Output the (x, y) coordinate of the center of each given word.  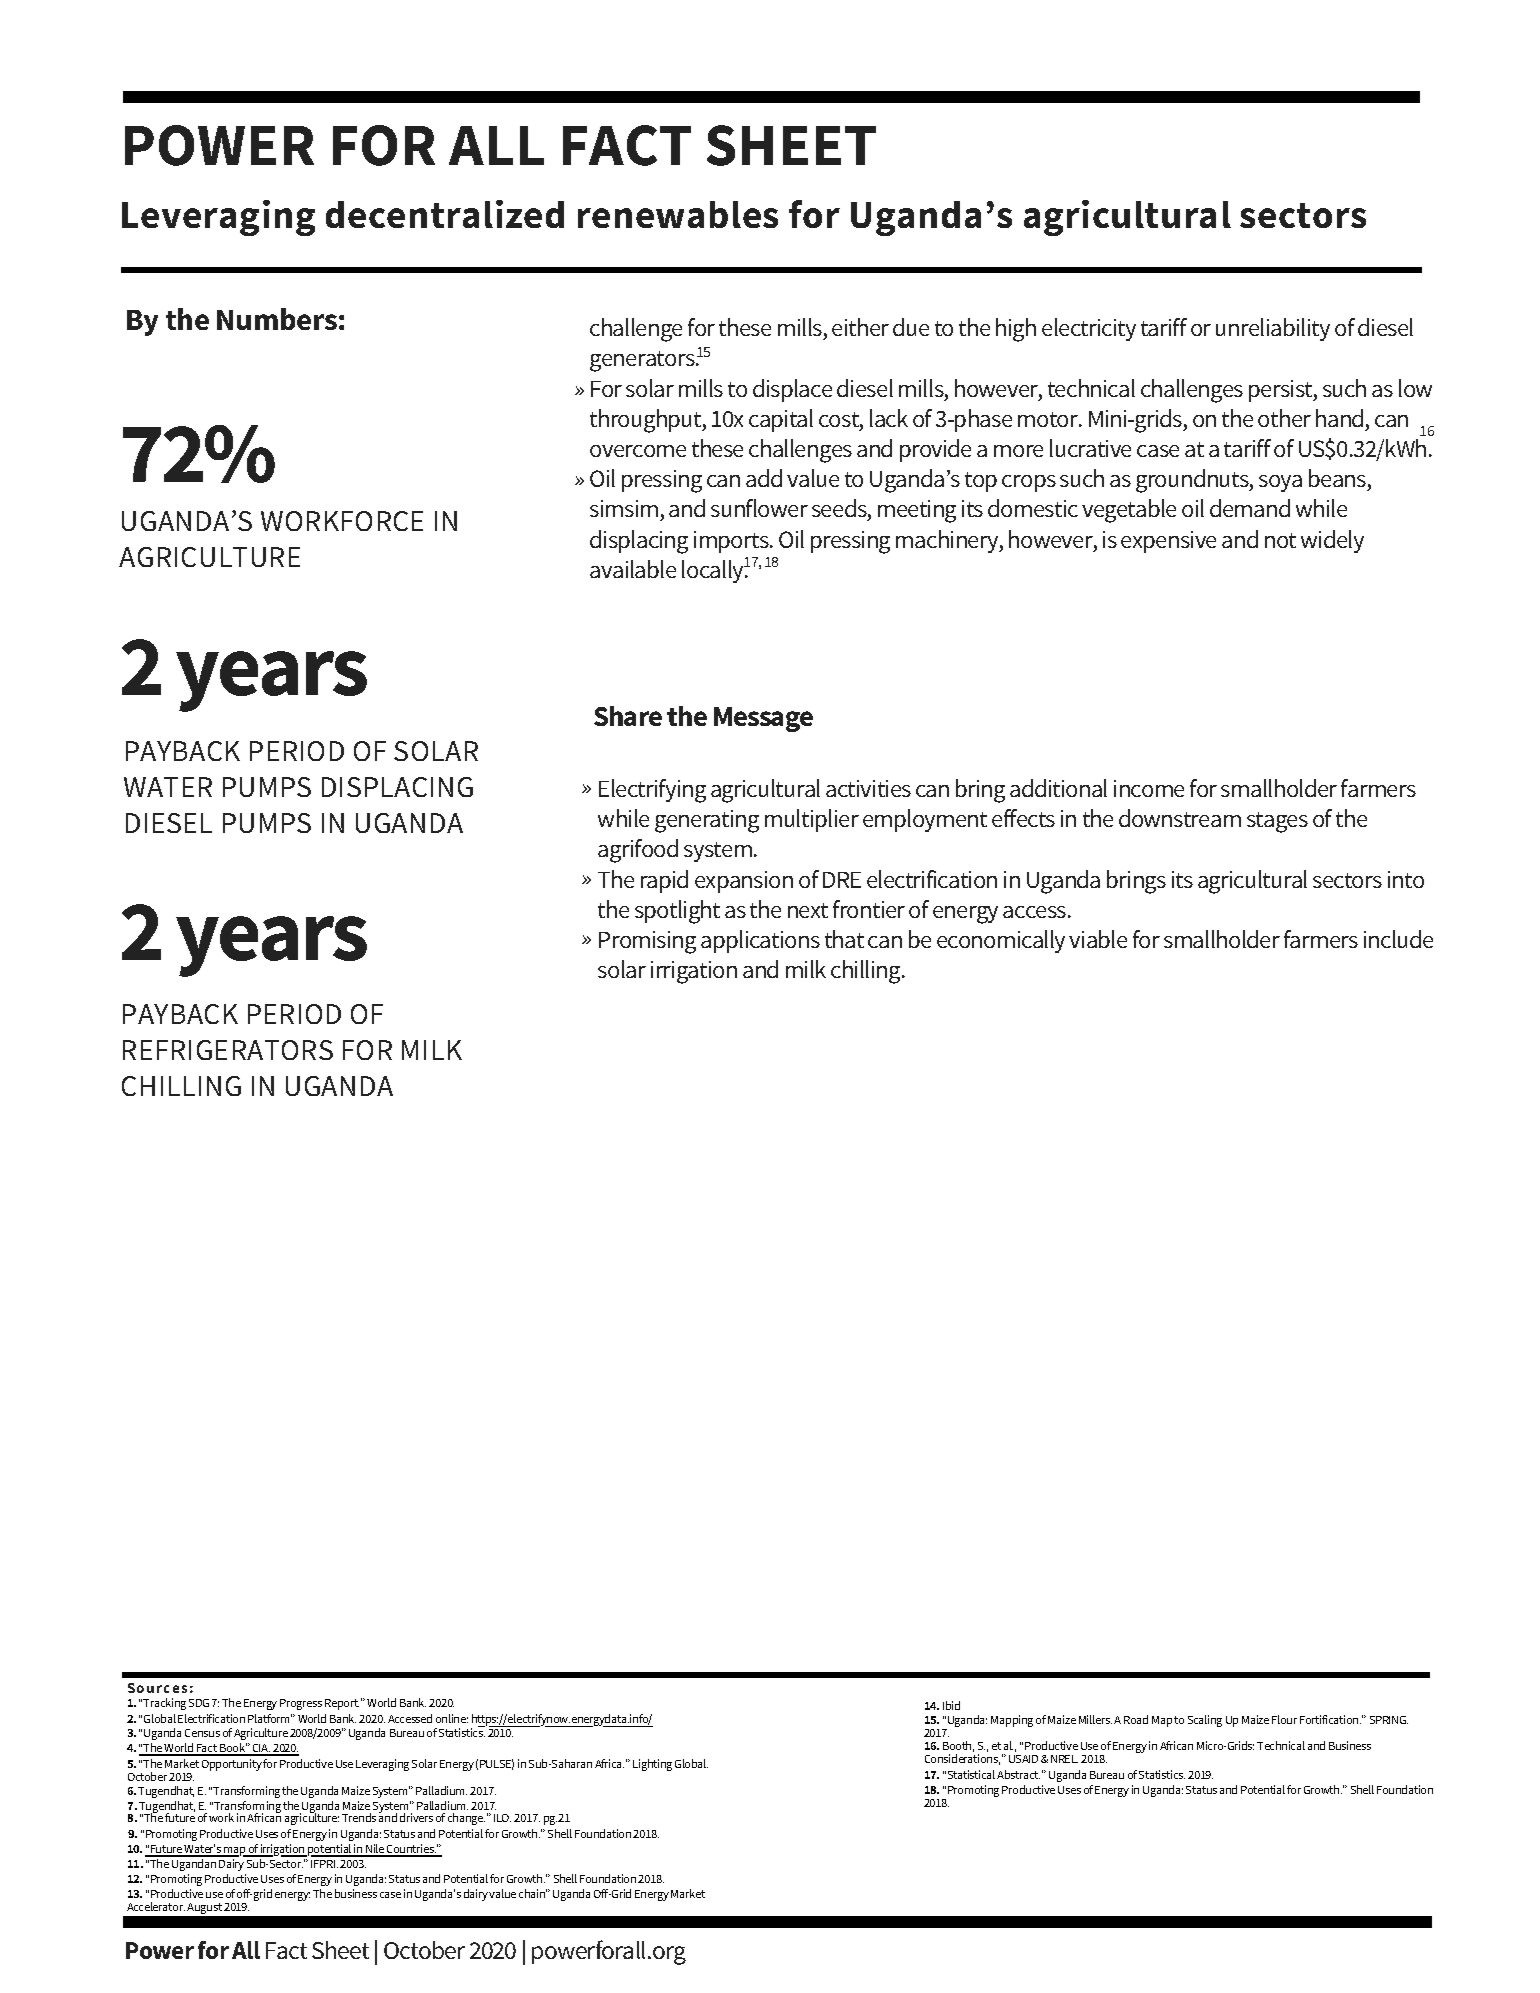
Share (628, 716)
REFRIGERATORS (228, 1050)
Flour (1284, 1719)
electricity (1089, 329)
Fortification (1330, 1719)
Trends (359, 1817)
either (860, 327)
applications (760, 941)
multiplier (812, 820)
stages (1277, 822)
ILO (502, 1818)
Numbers (277, 319)
